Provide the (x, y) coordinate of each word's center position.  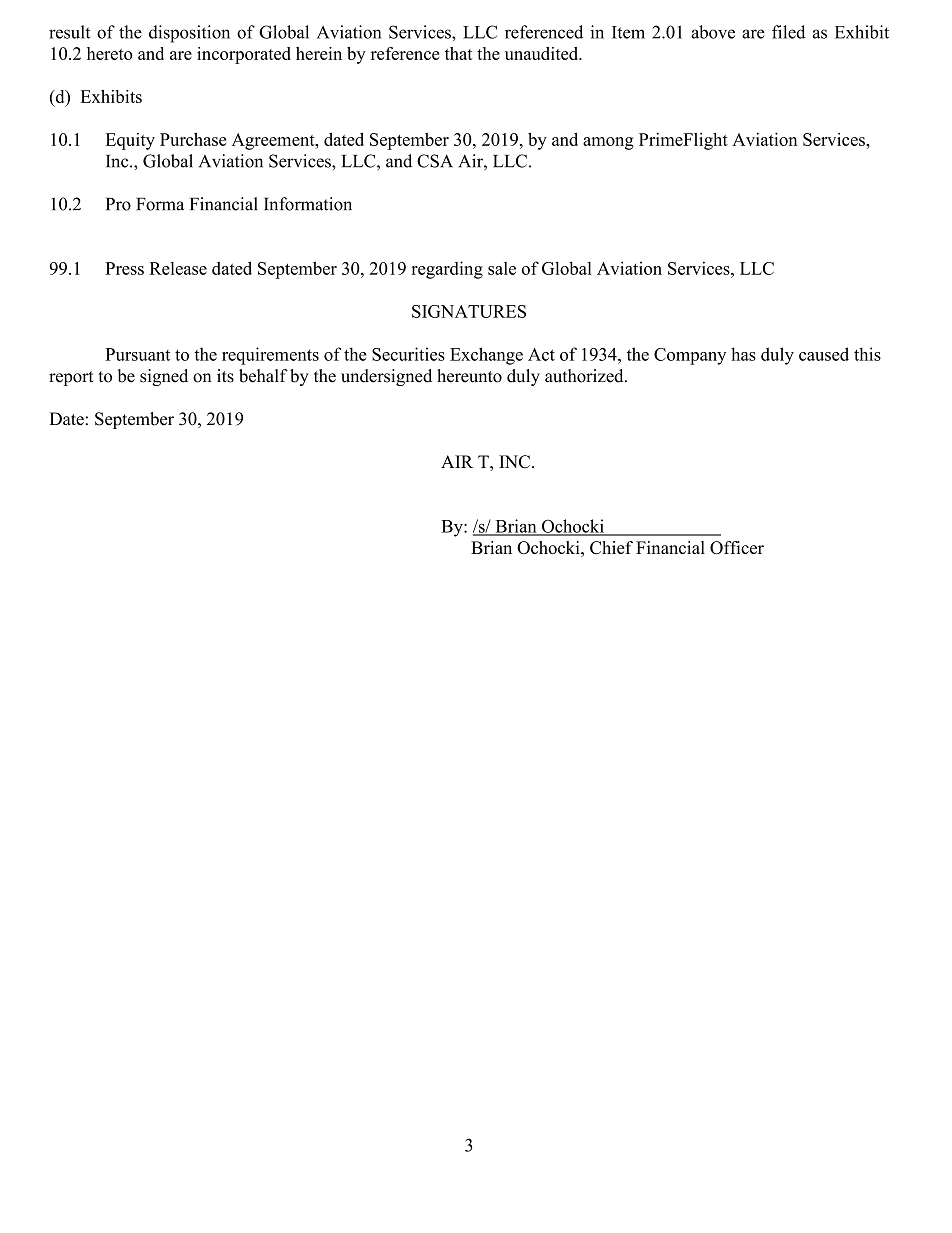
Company (690, 356)
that (459, 53)
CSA (435, 161)
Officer (737, 548)
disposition (189, 34)
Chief (611, 547)
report (71, 378)
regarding (447, 270)
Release (178, 268)
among (608, 143)
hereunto (469, 376)
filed (788, 32)
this (867, 354)
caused (824, 354)
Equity (130, 141)
